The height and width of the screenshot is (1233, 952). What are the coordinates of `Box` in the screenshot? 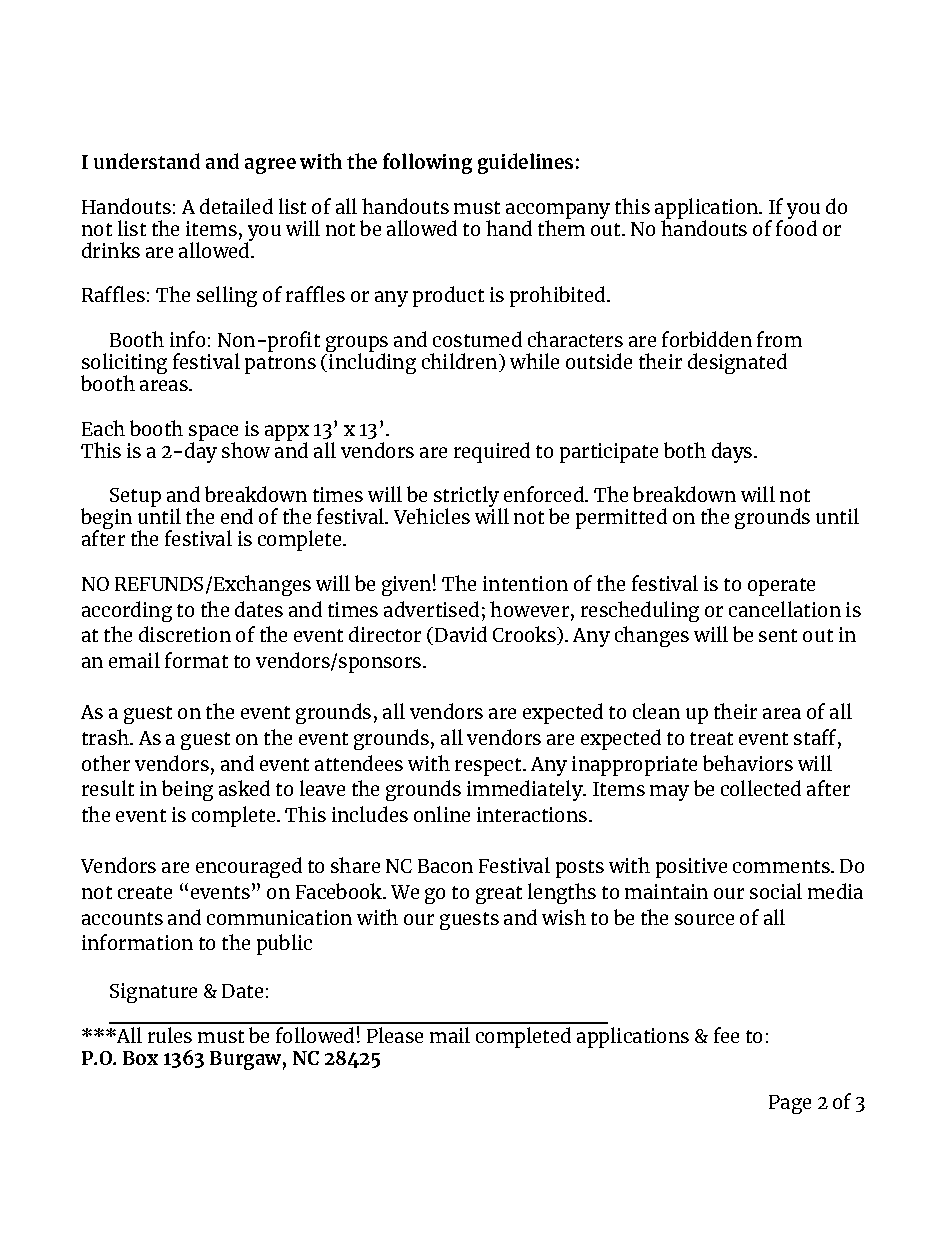 It's located at (140, 1058).
